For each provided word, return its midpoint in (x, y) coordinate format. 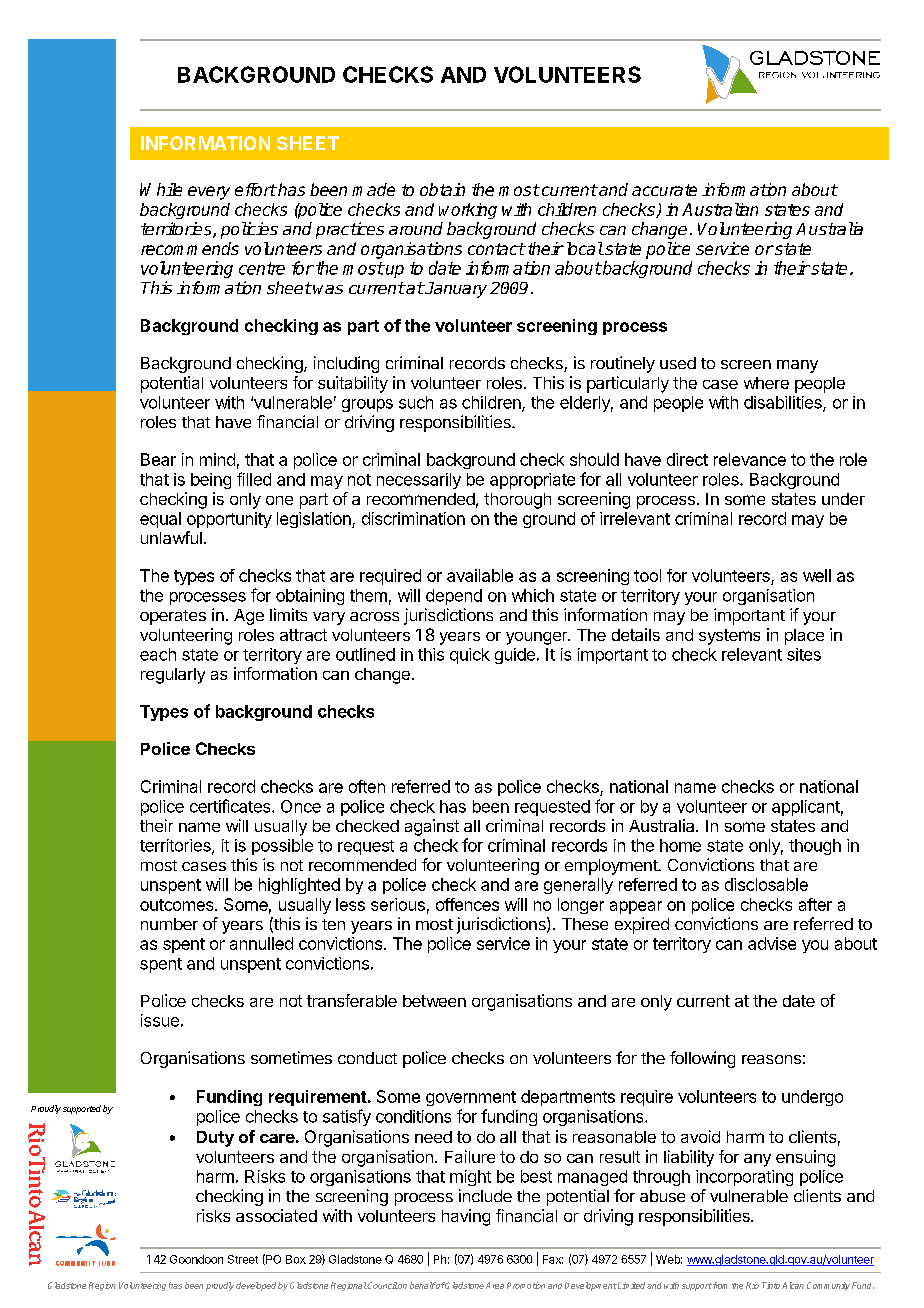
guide (515, 656)
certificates (231, 806)
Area (495, 1285)
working (468, 211)
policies (249, 230)
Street (243, 1259)
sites (804, 654)
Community (828, 1286)
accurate (664, 190)
